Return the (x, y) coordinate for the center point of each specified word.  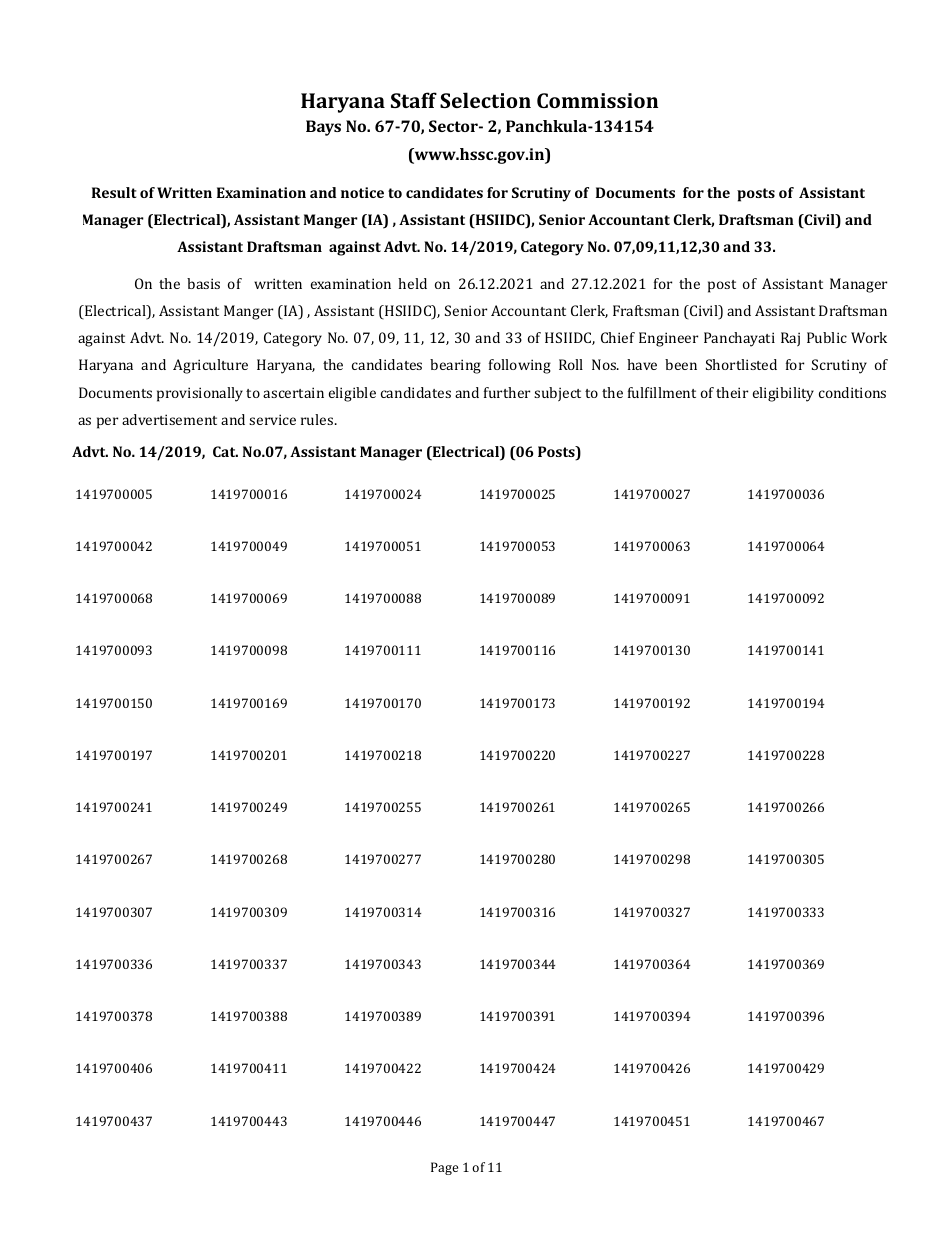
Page (444, 1168)
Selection (485, 100)
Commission (597, 100)
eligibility (783, 394)
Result (114, 192)
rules (318, 419)
